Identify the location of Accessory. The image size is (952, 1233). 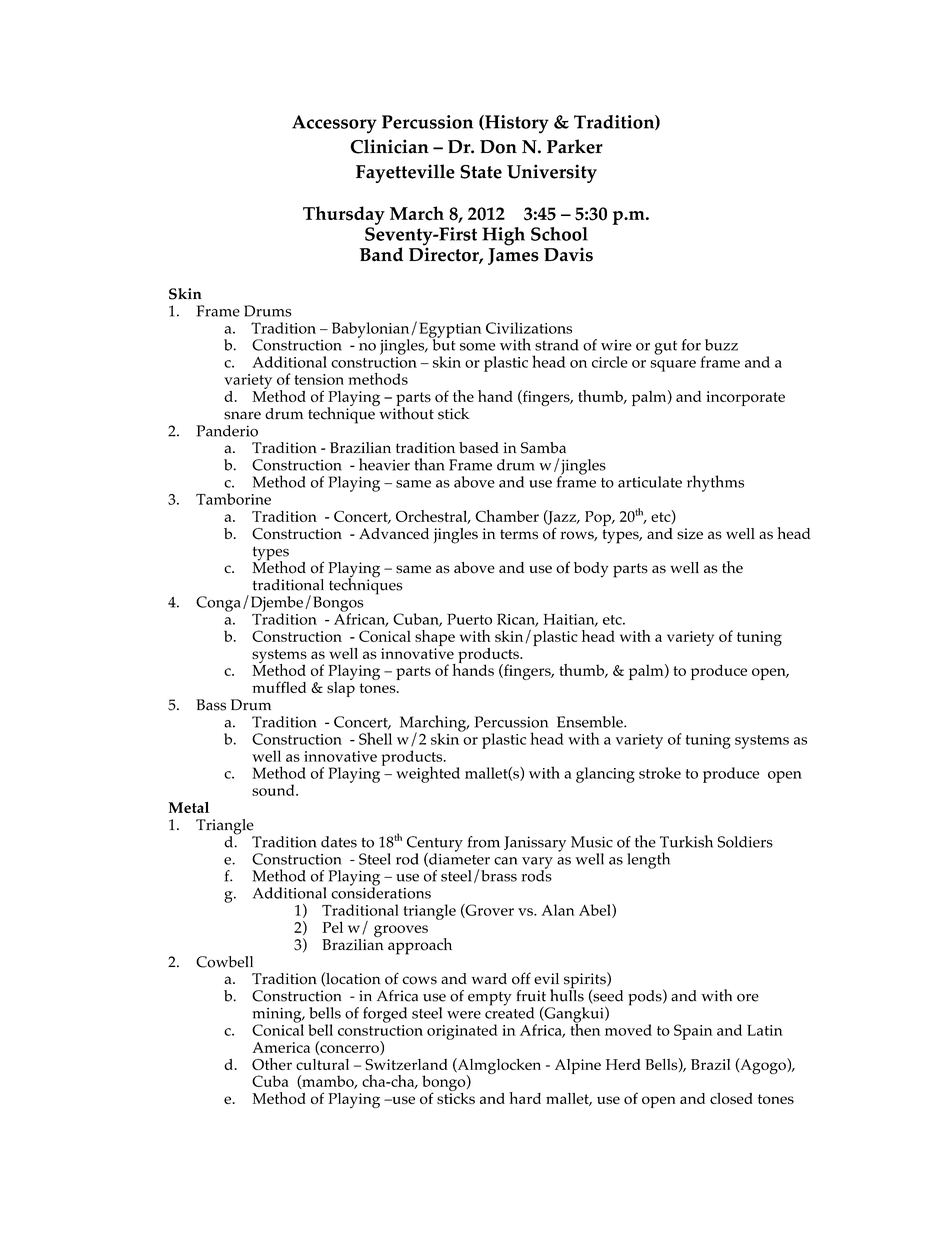
(334, 124).
